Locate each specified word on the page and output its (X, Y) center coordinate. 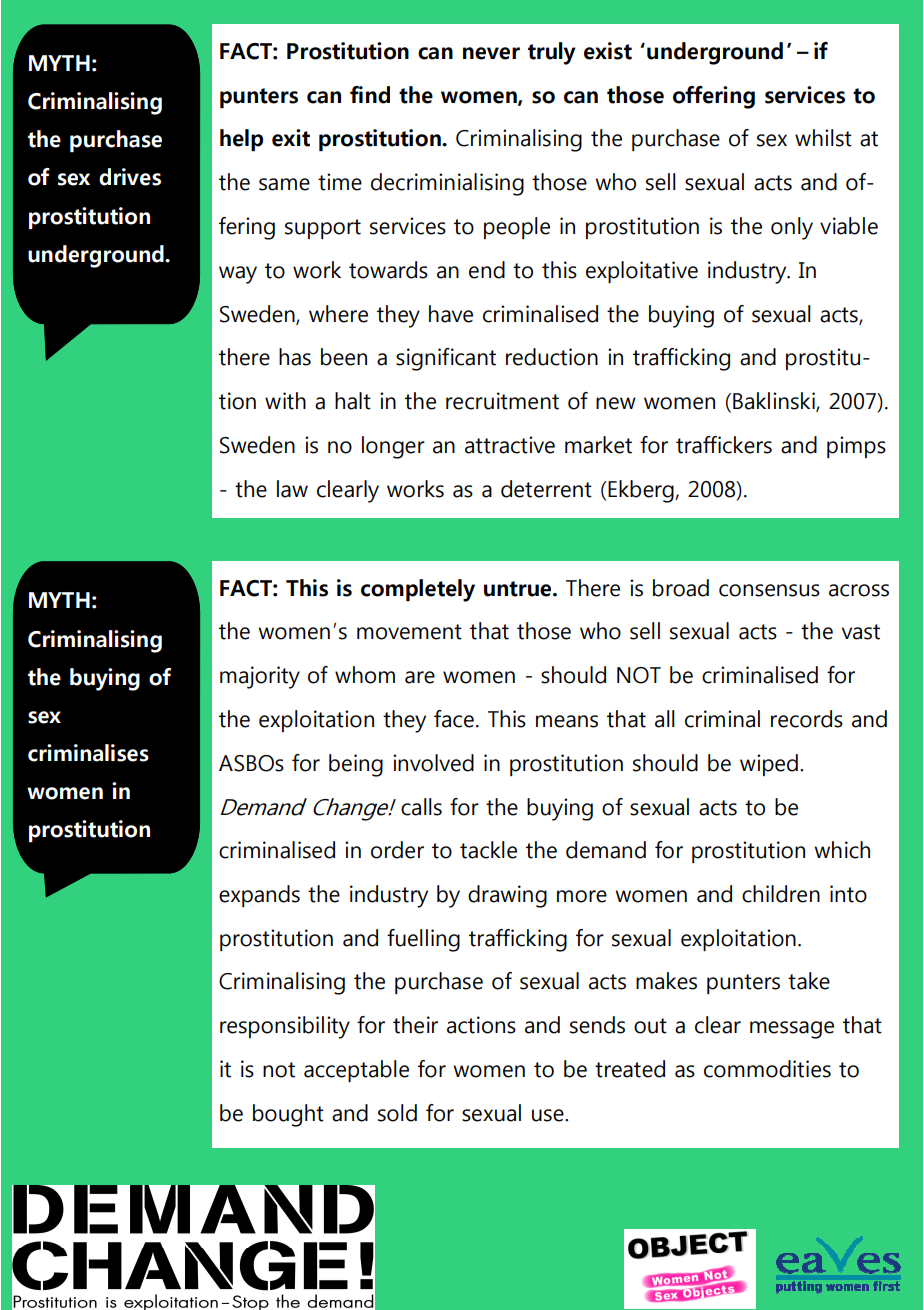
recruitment (502, 401)
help (241, 140)
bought (288, 1115)
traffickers (724, 445)
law (292, 489)
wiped (769, 765)
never (491, 53)
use (549, 1115)
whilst (823, 138)
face (454, 719)
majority (260, 677)
